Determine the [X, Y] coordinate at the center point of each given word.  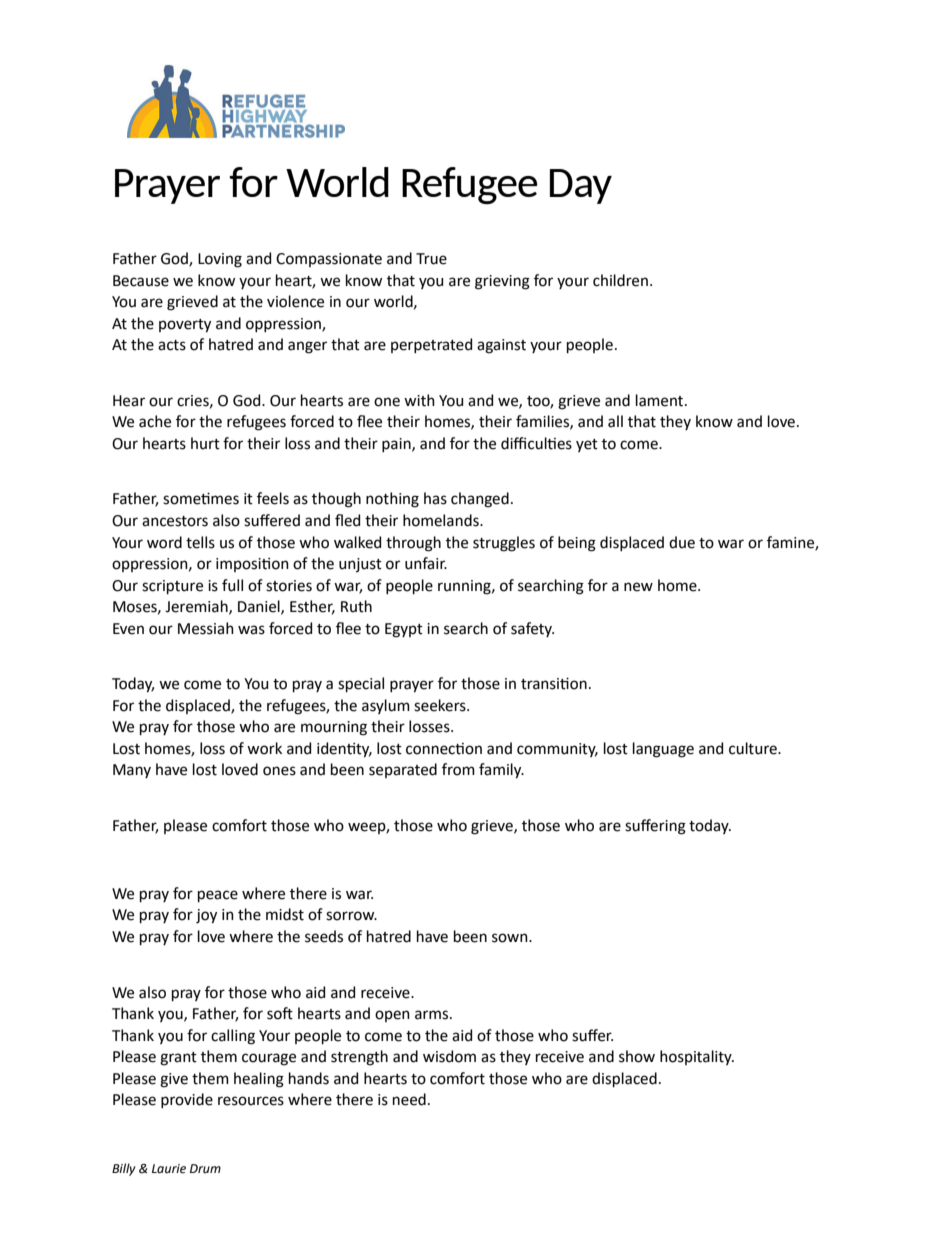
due [682, 542]
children [620, 280]
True [431, 259]
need [409, 1099]
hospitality [697, 1057]
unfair [426, 563]
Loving [220, 260]
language [663, 750]
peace [218, 896]
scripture [172, 587]
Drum [205, 1168]
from [458, 769]
